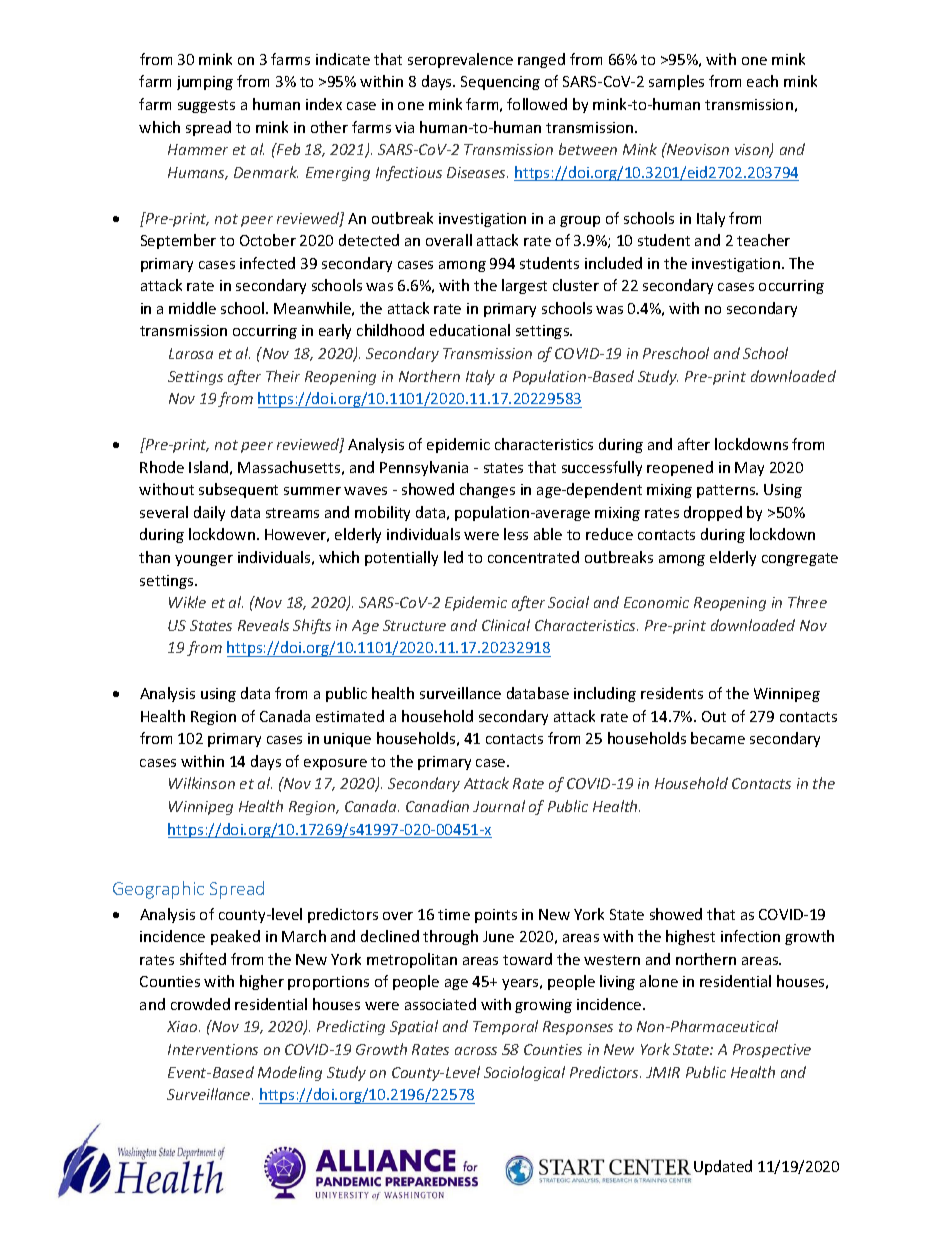 Image resolution: width=952 pixels, height=1233 pixels. What do you see at coordinates (713, 513) in the page?
I see `dropped` at bounding box center [713, 513].
